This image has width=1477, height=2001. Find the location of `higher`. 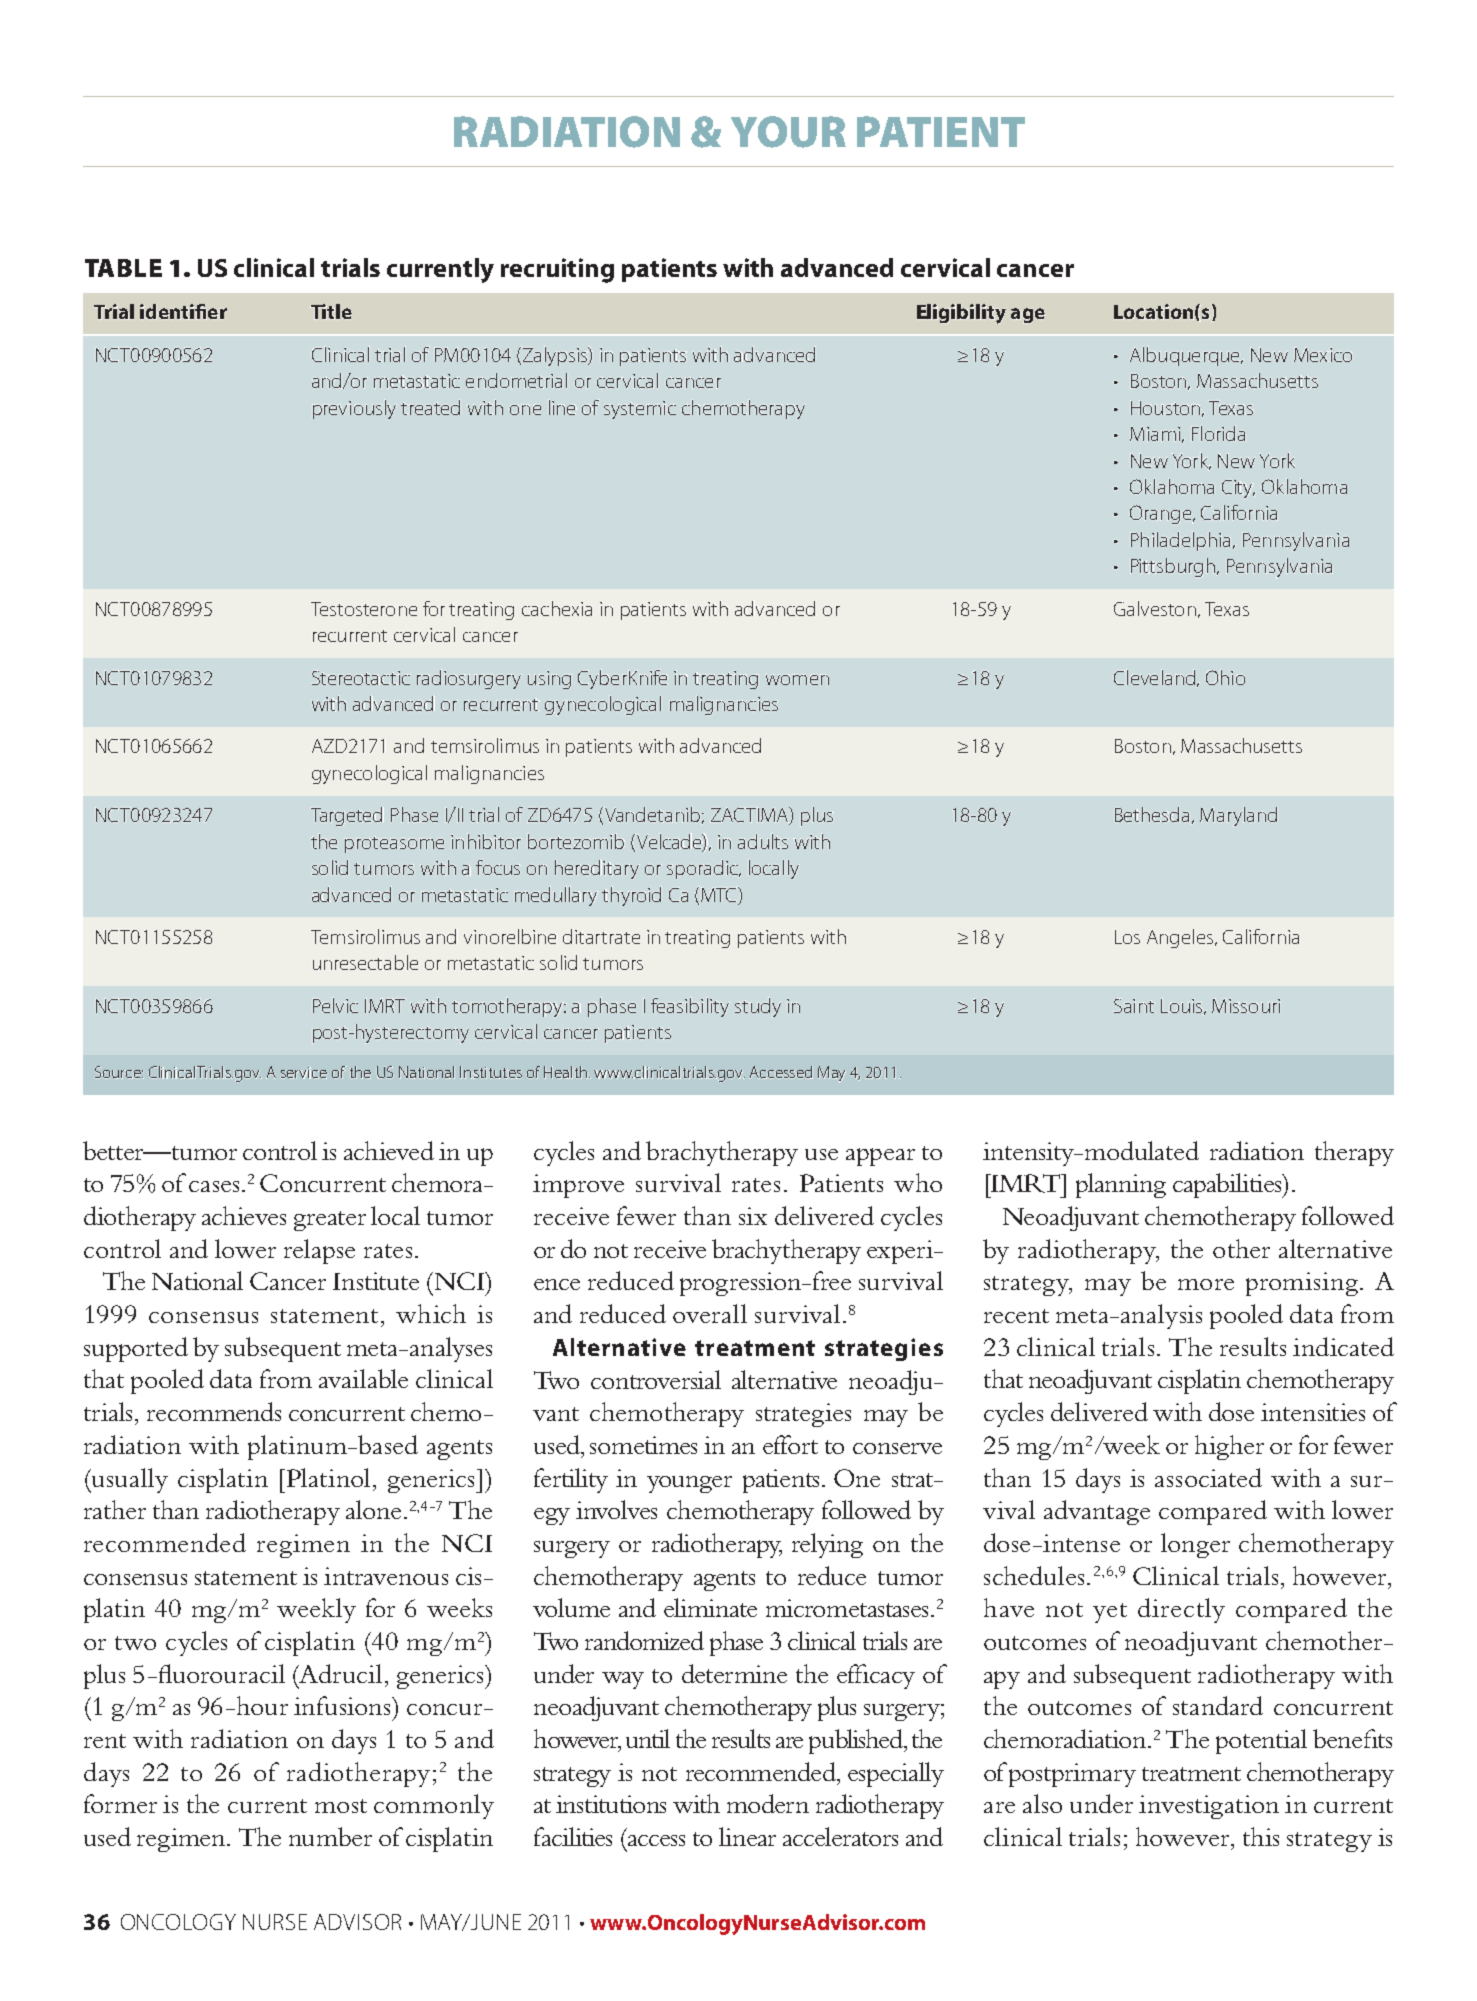

higher is located at coordinates (1229, 1447).
